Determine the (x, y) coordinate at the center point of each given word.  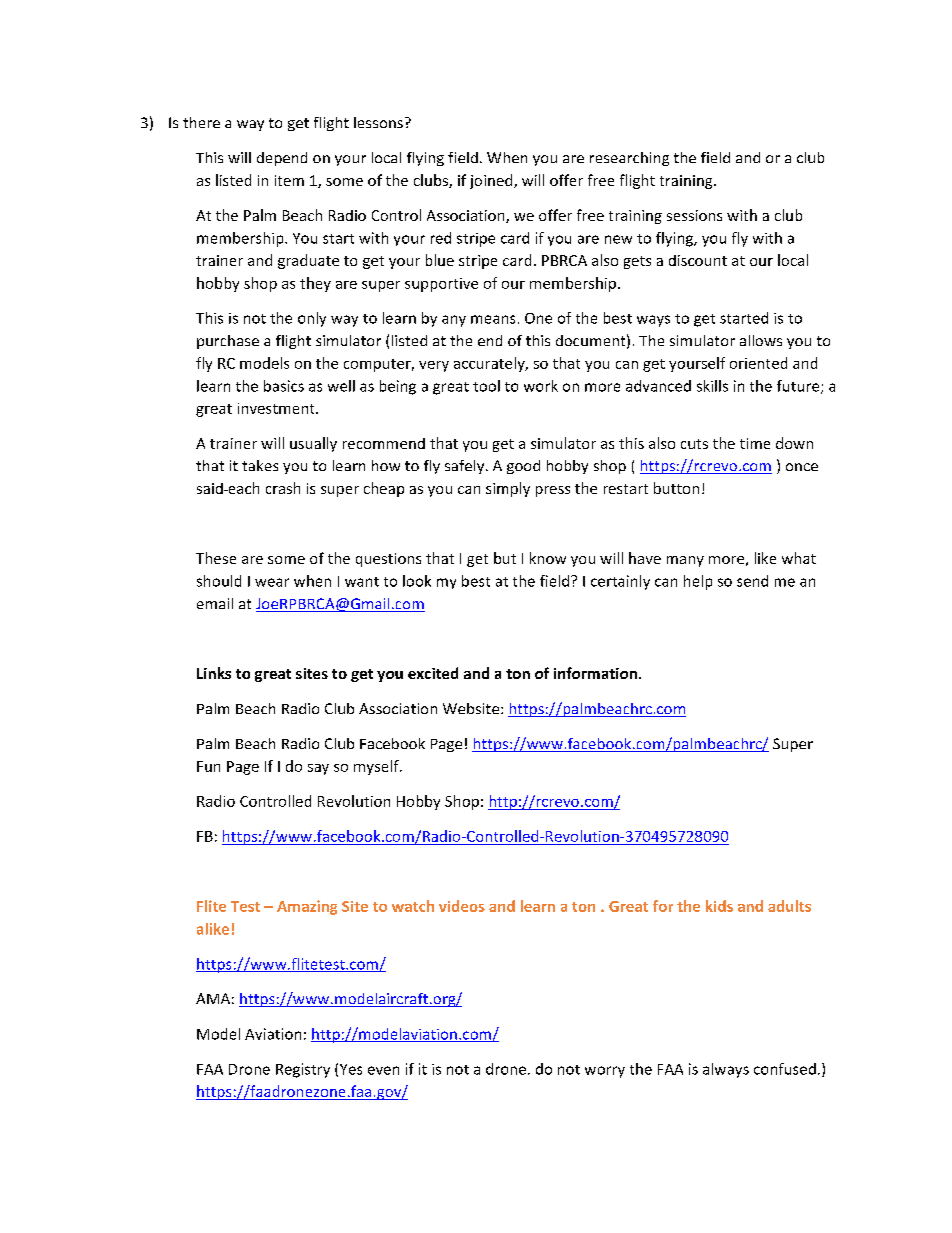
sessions (694, 215)
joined (492, 181)
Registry (303, 1070)
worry (605, 1072)
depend (282, 159)
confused (785, 1069)
